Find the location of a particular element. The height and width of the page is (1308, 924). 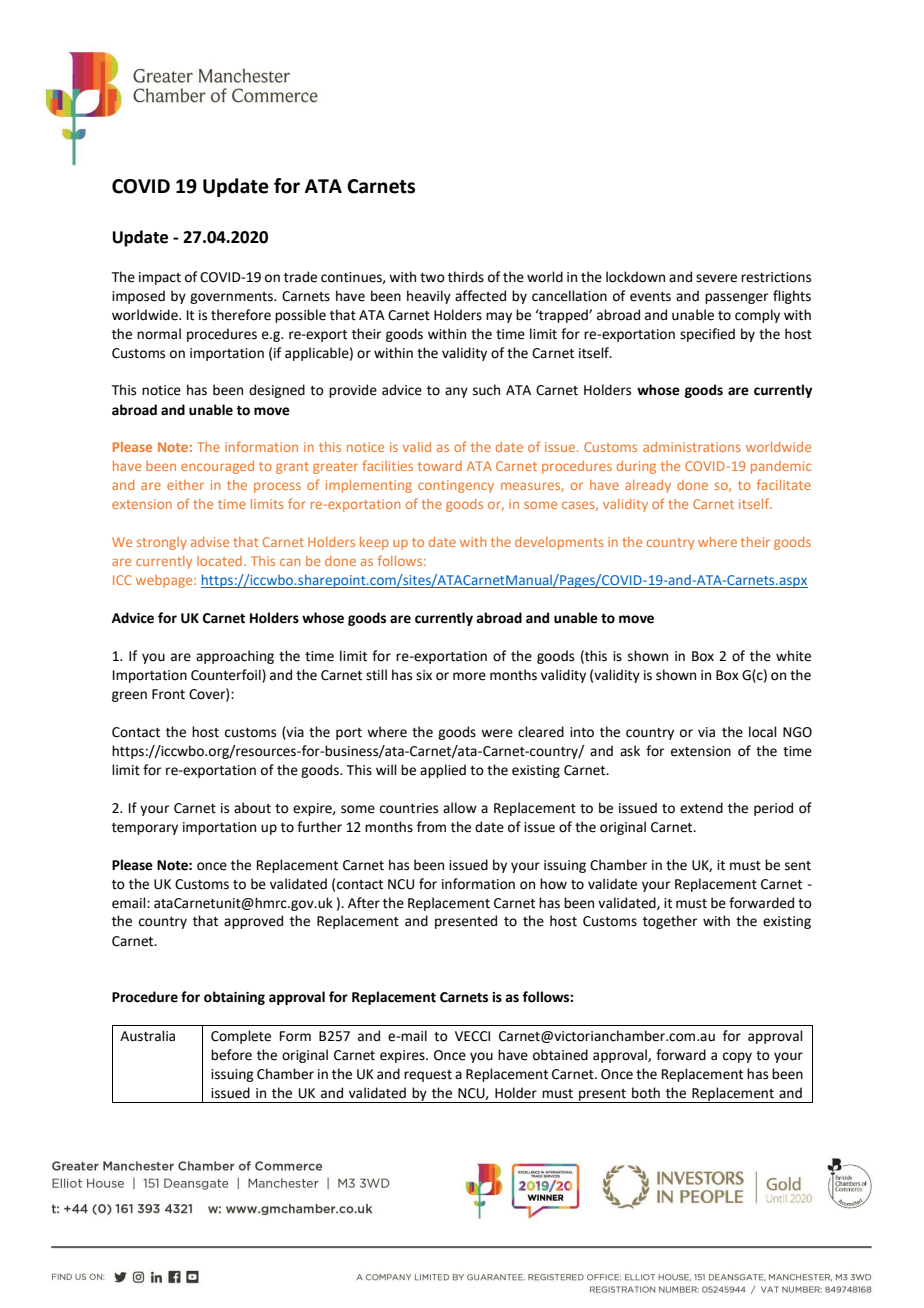

more is located at coordinates (469, 676).
